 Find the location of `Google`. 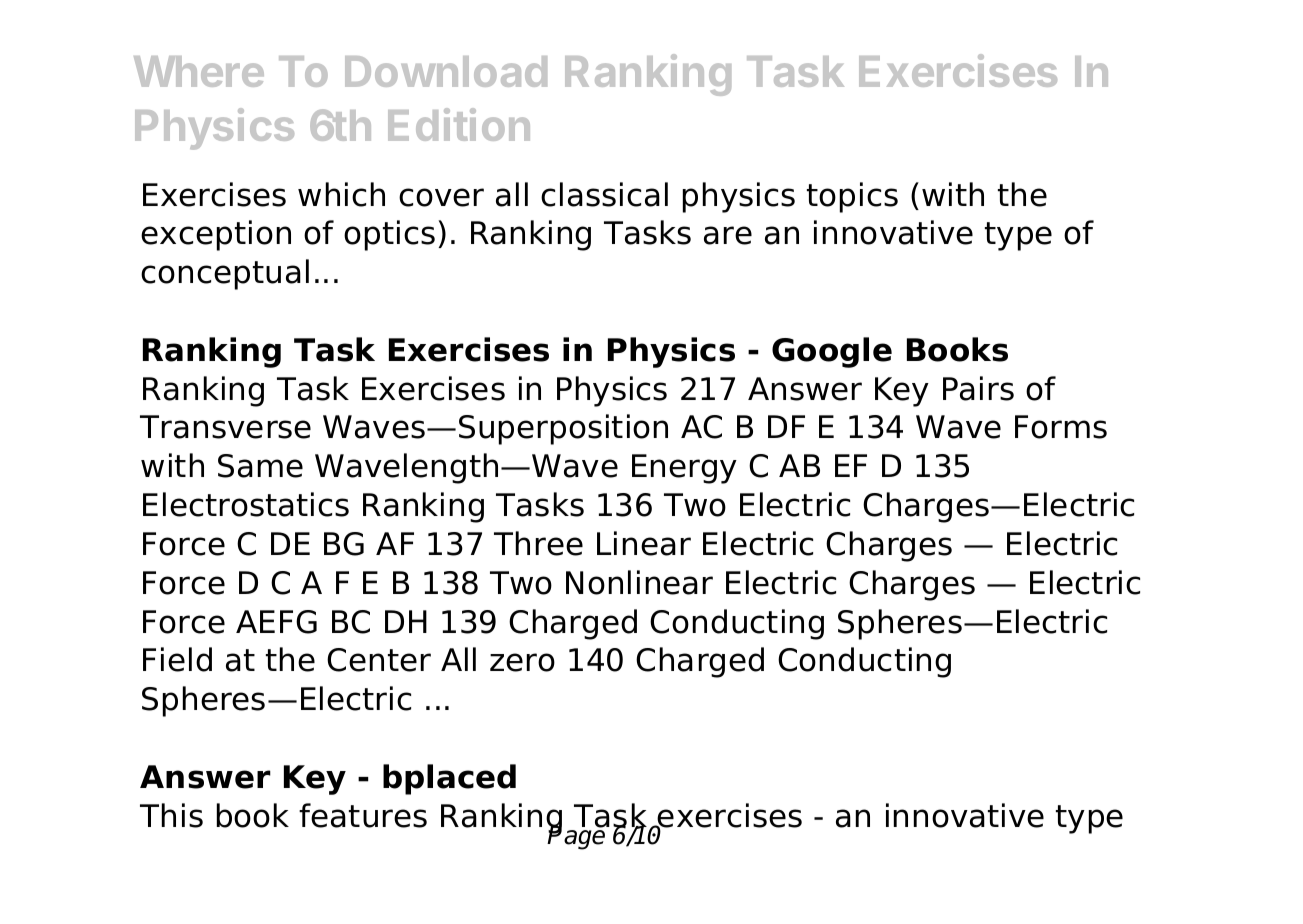

Google is located at coordinates (832, 352).
